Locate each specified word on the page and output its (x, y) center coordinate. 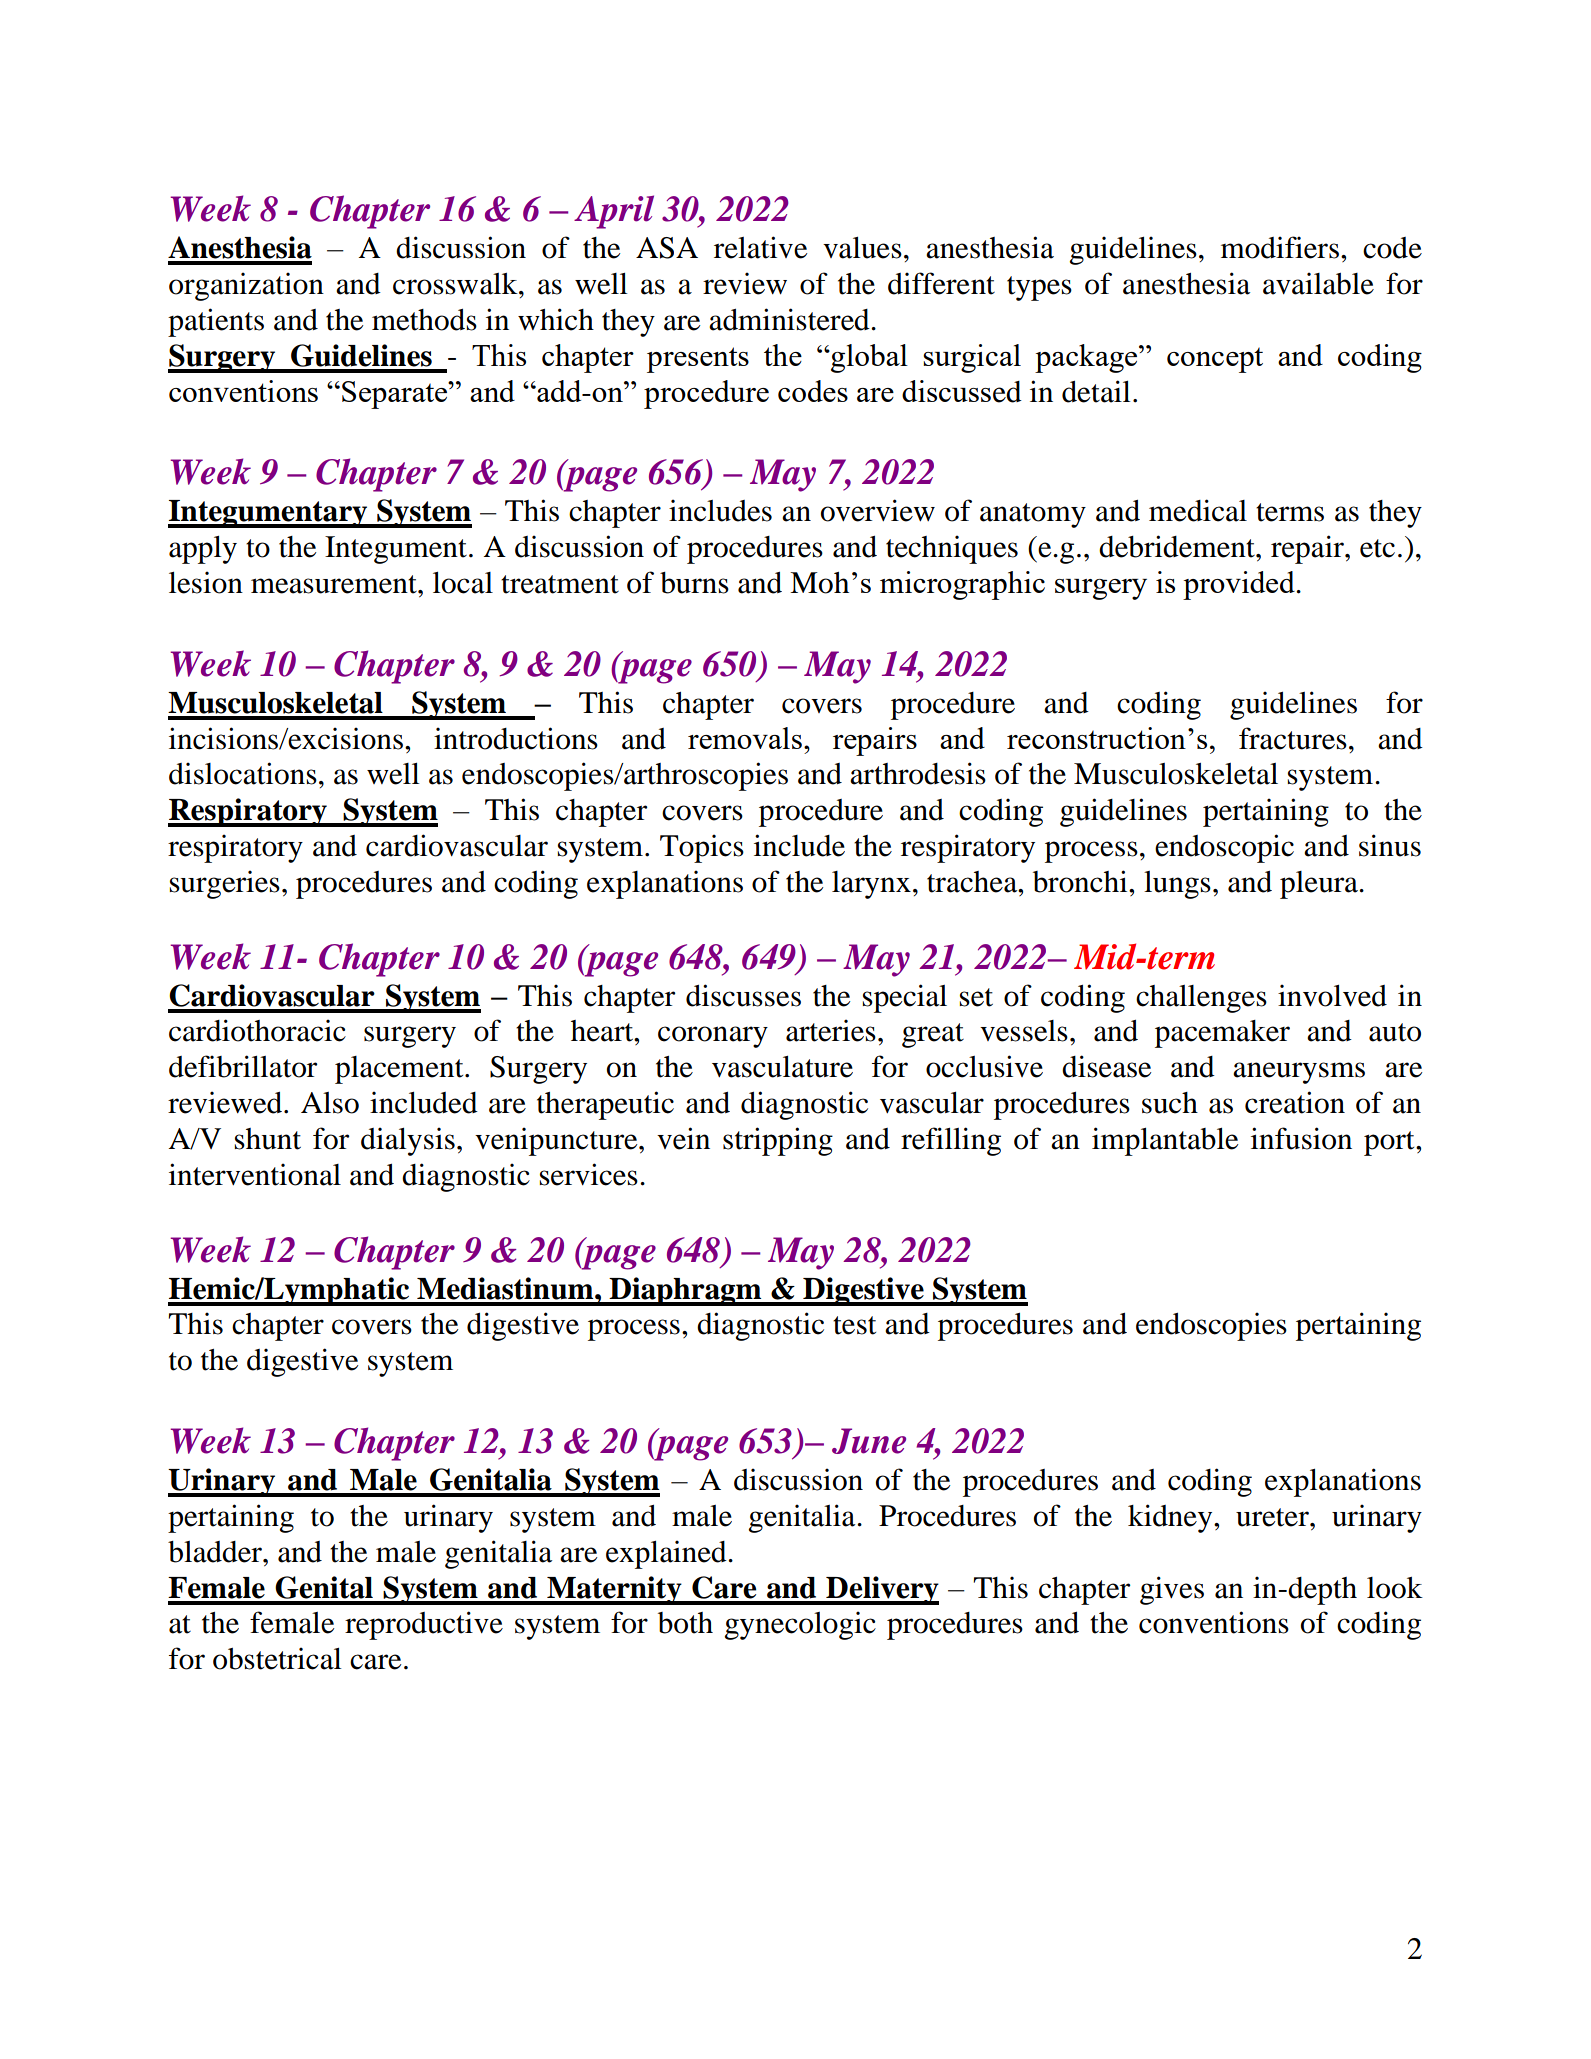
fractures (1293, 738)
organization (246, 286)
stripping (778, 1141)
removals (745, 738)
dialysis (408, 1141)
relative (760, 247)
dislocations (243, 773)
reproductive (424, 1625)
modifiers (1280, 247)
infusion (1301, 1138)
